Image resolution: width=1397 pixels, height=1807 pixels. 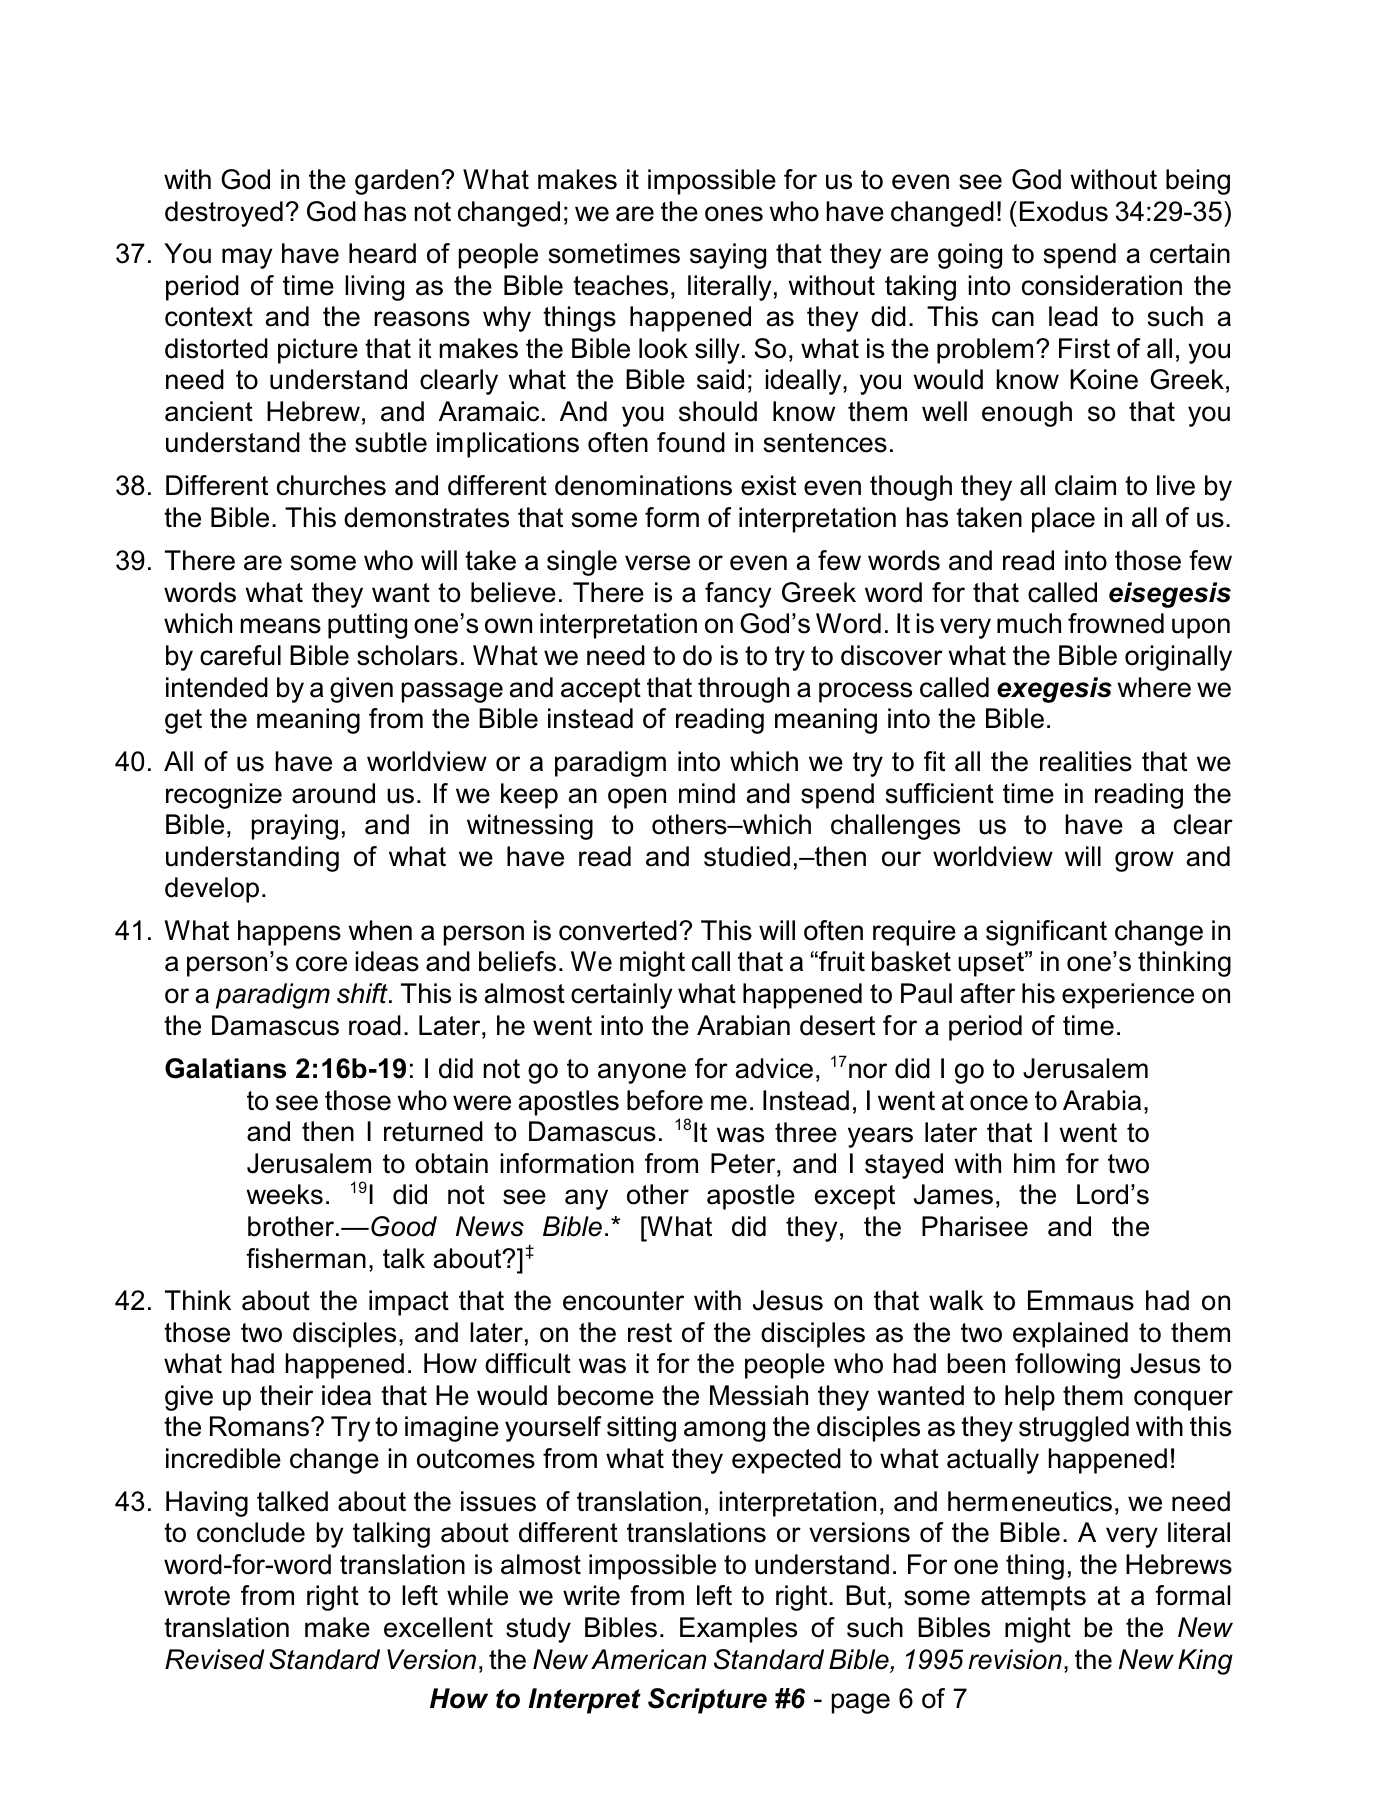 I want to click on happens, so click(x=289, y=933).
